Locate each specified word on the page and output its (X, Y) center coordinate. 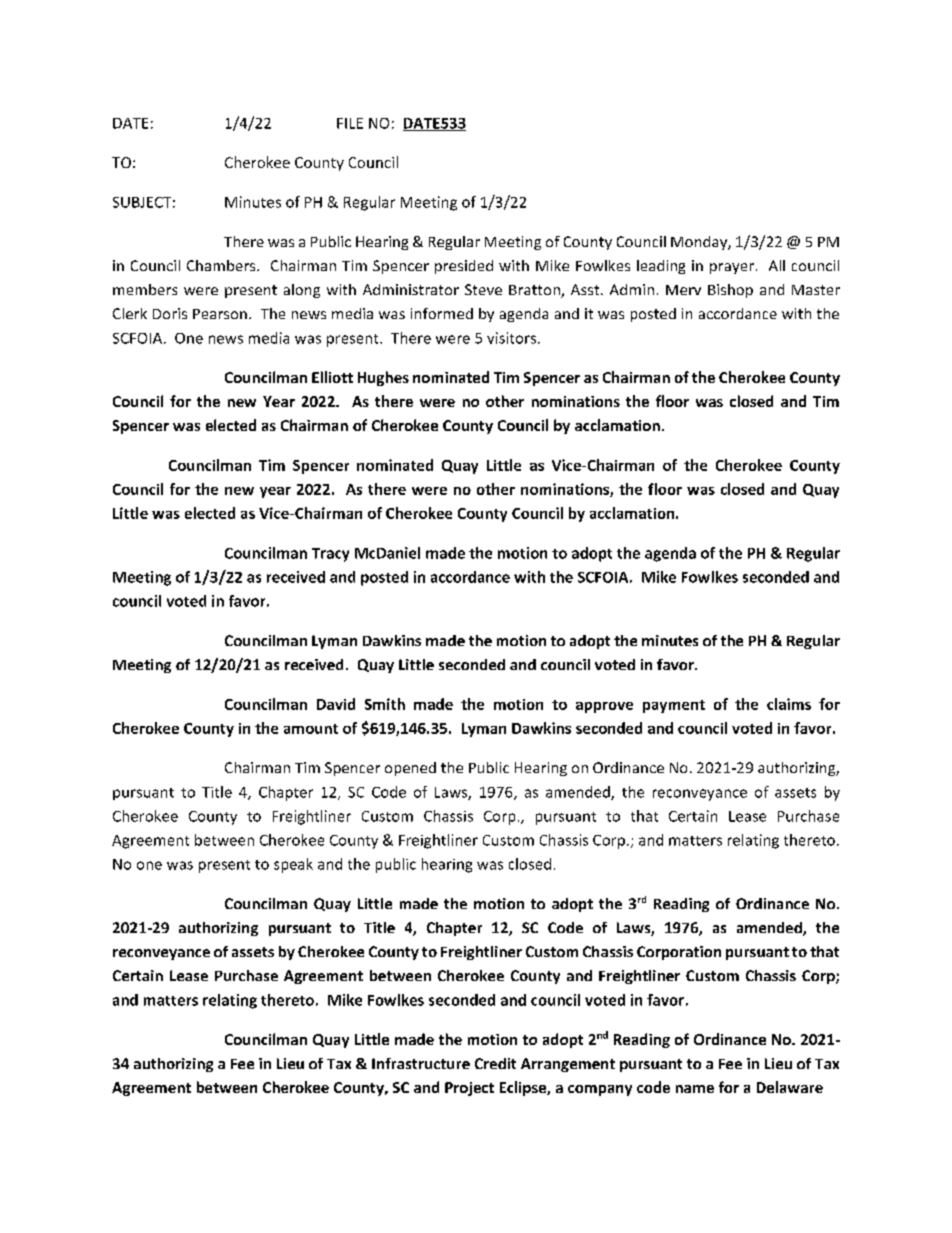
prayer (732, 268)
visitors (513, 338)
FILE (350, 123)
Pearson (220, 314)
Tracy (330, 555)
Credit (495, 1063)
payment (674, 706)
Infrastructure (421, 1063)
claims (789, 704)
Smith (385, 704)
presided (464, 267)
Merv (683, 290)
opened (410, 769)
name (695, 1089)
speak (293, 865)
